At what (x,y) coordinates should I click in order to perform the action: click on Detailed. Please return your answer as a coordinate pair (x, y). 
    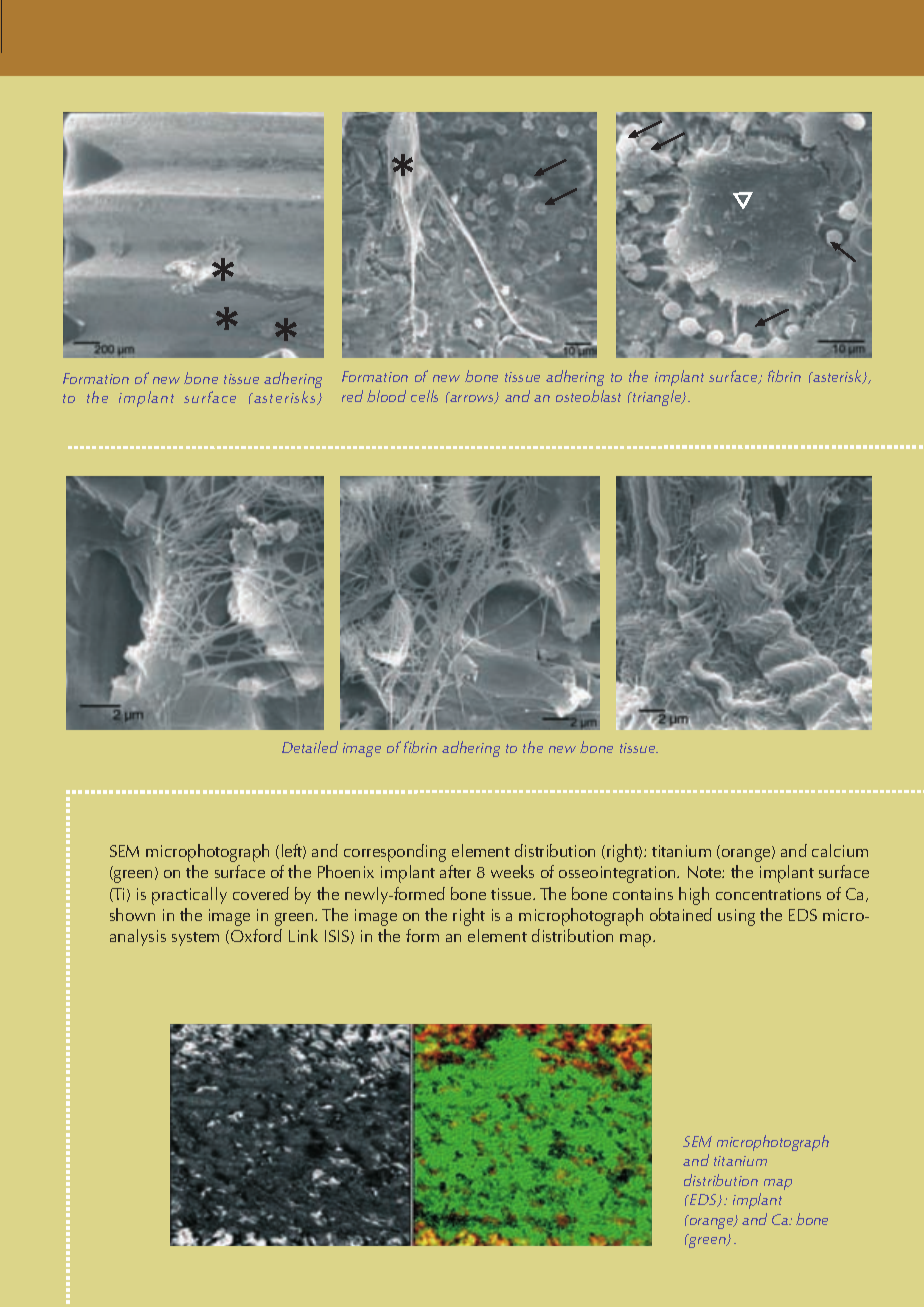
    Looking at the image, I should click on (310, 747).
